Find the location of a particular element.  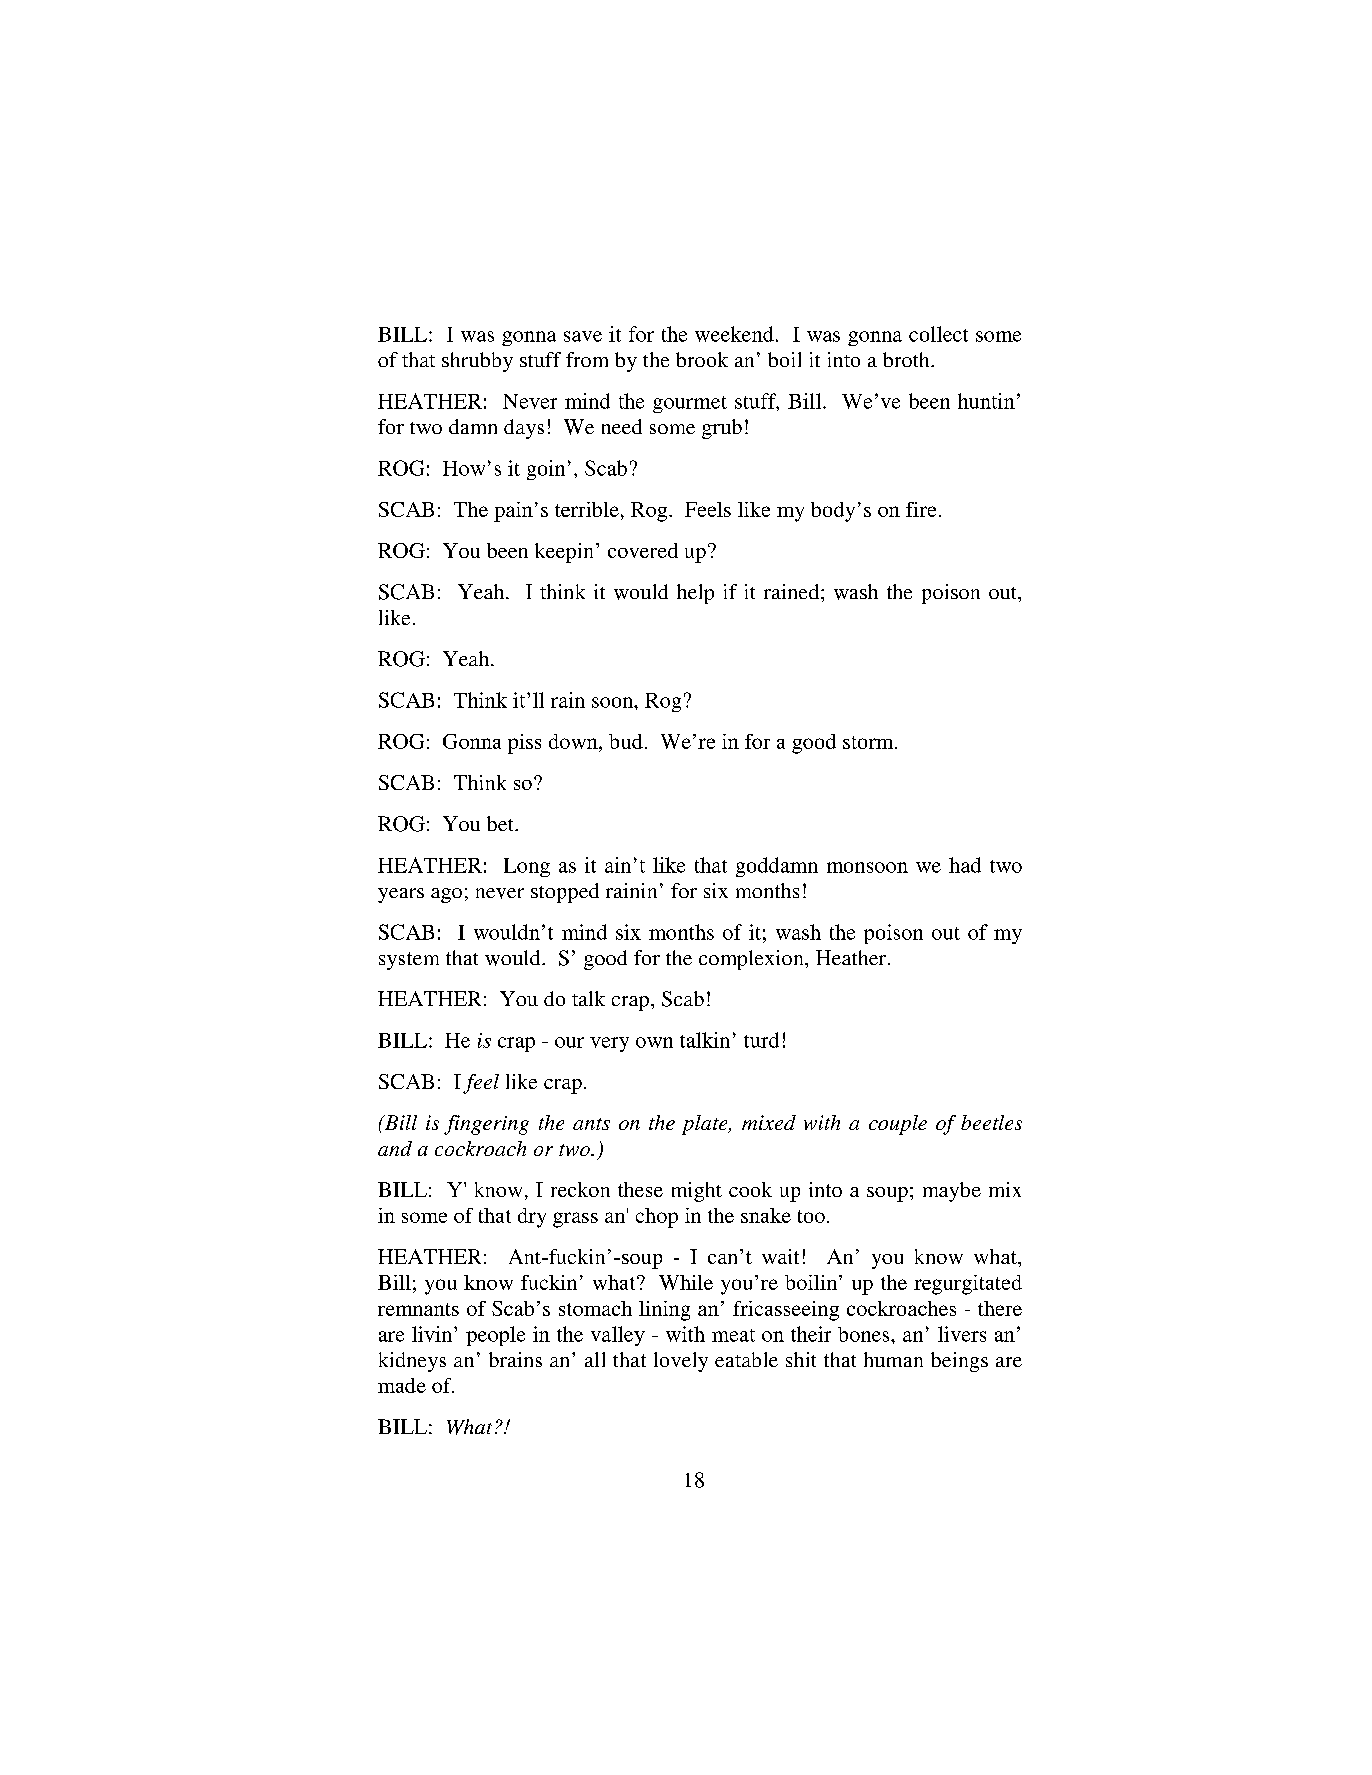

ago is located at coordinates (446, 895).
